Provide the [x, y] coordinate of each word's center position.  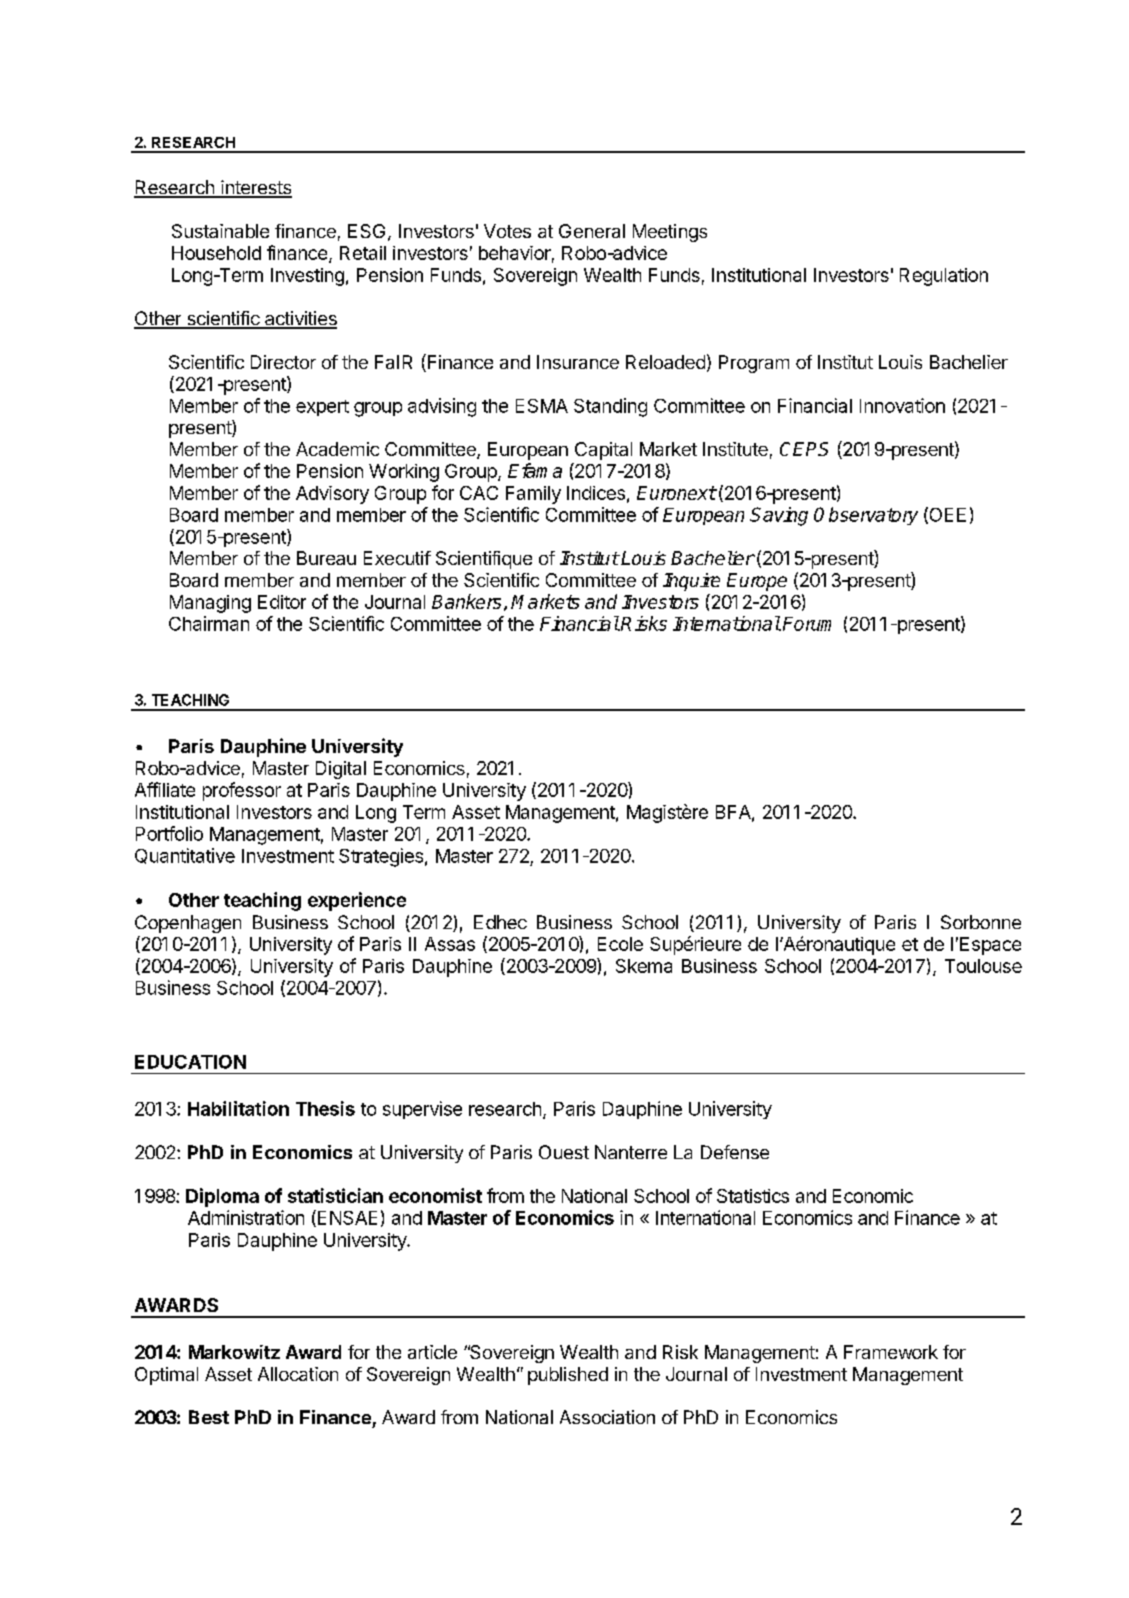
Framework [891, 1352]
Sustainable [220, 231]
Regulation [944, 277]
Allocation [298, 1374]
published [568, 1376]
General [592, 231]
